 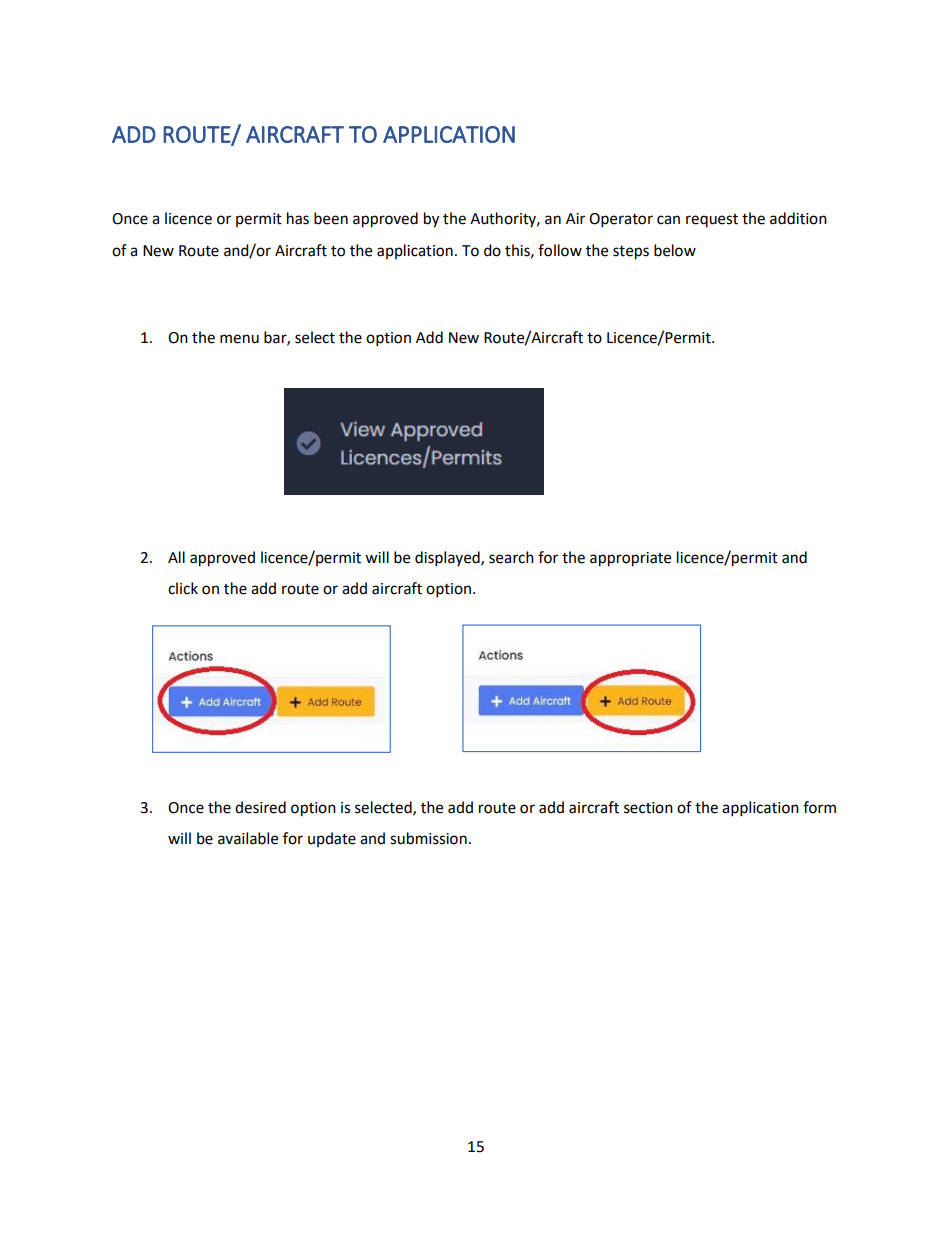 What do you see at coordinates (428, 838) in the screenshot?
I see `submission` at bounding box center [428, 838].
